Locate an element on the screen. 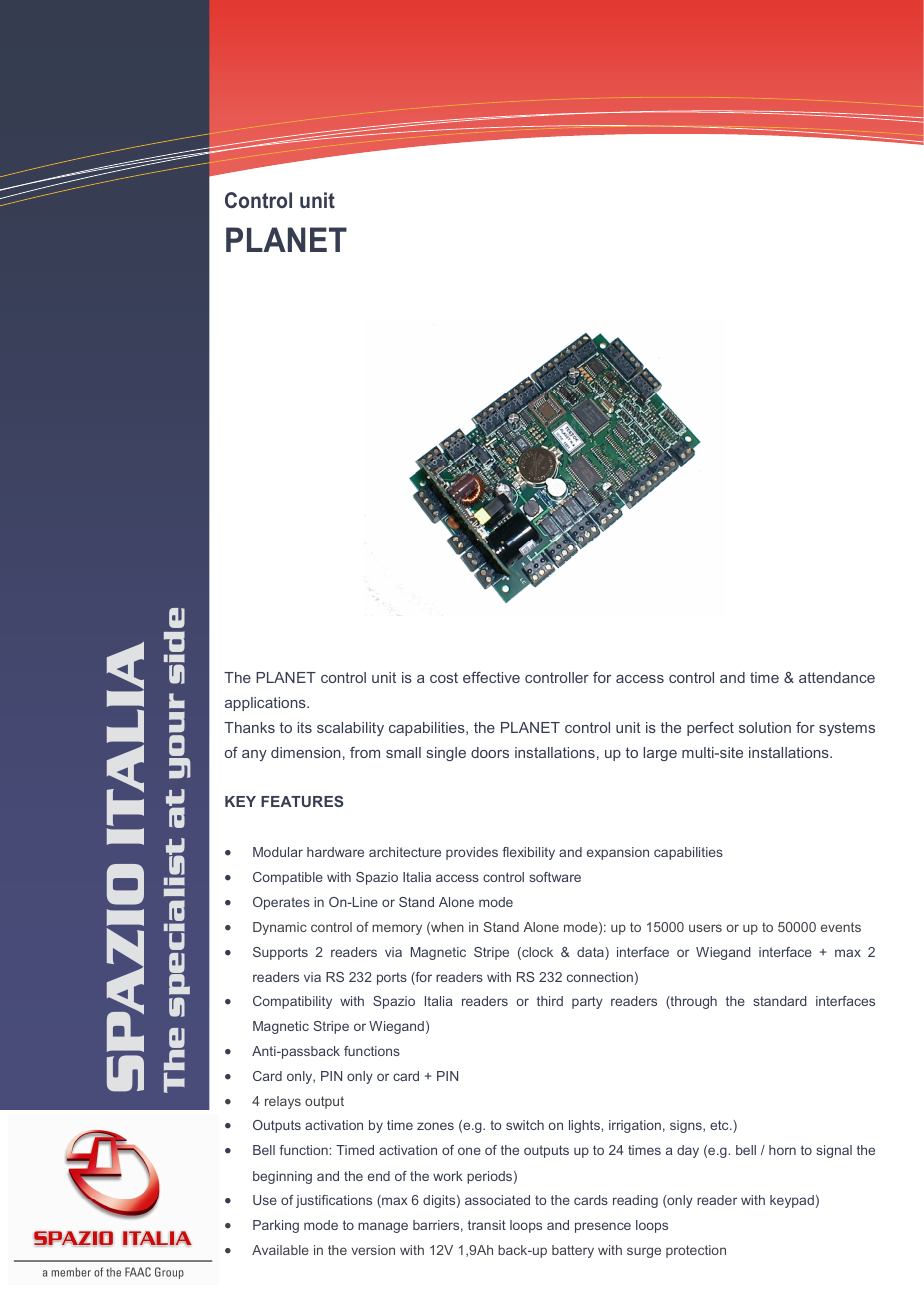 The image size is (924, 1308). battery is located at coordinates (573, 1251).
